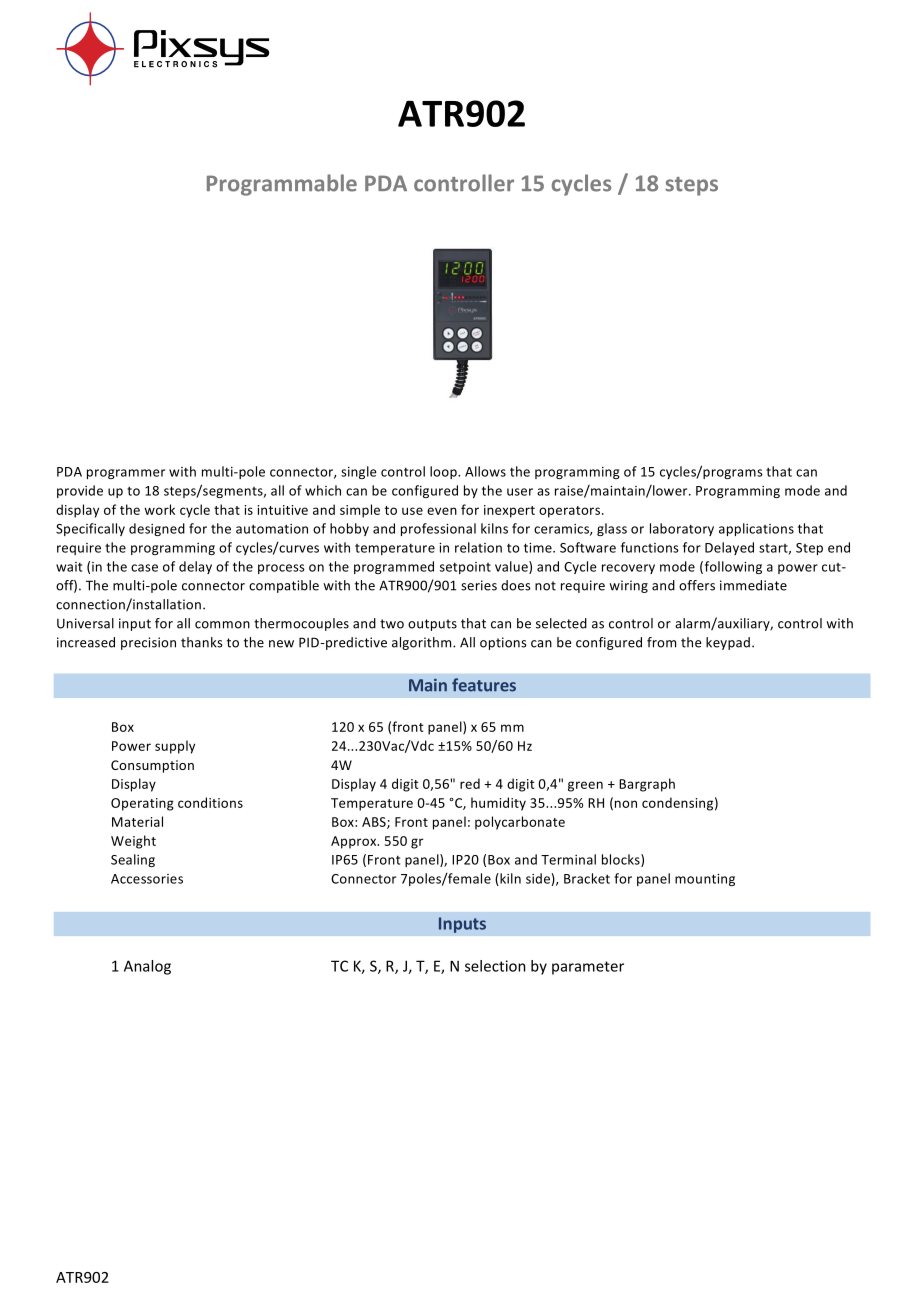 This document has width=924, height=1308. Describe the element at coordinates (495, 966) in the document. I see `selection` at that location.
